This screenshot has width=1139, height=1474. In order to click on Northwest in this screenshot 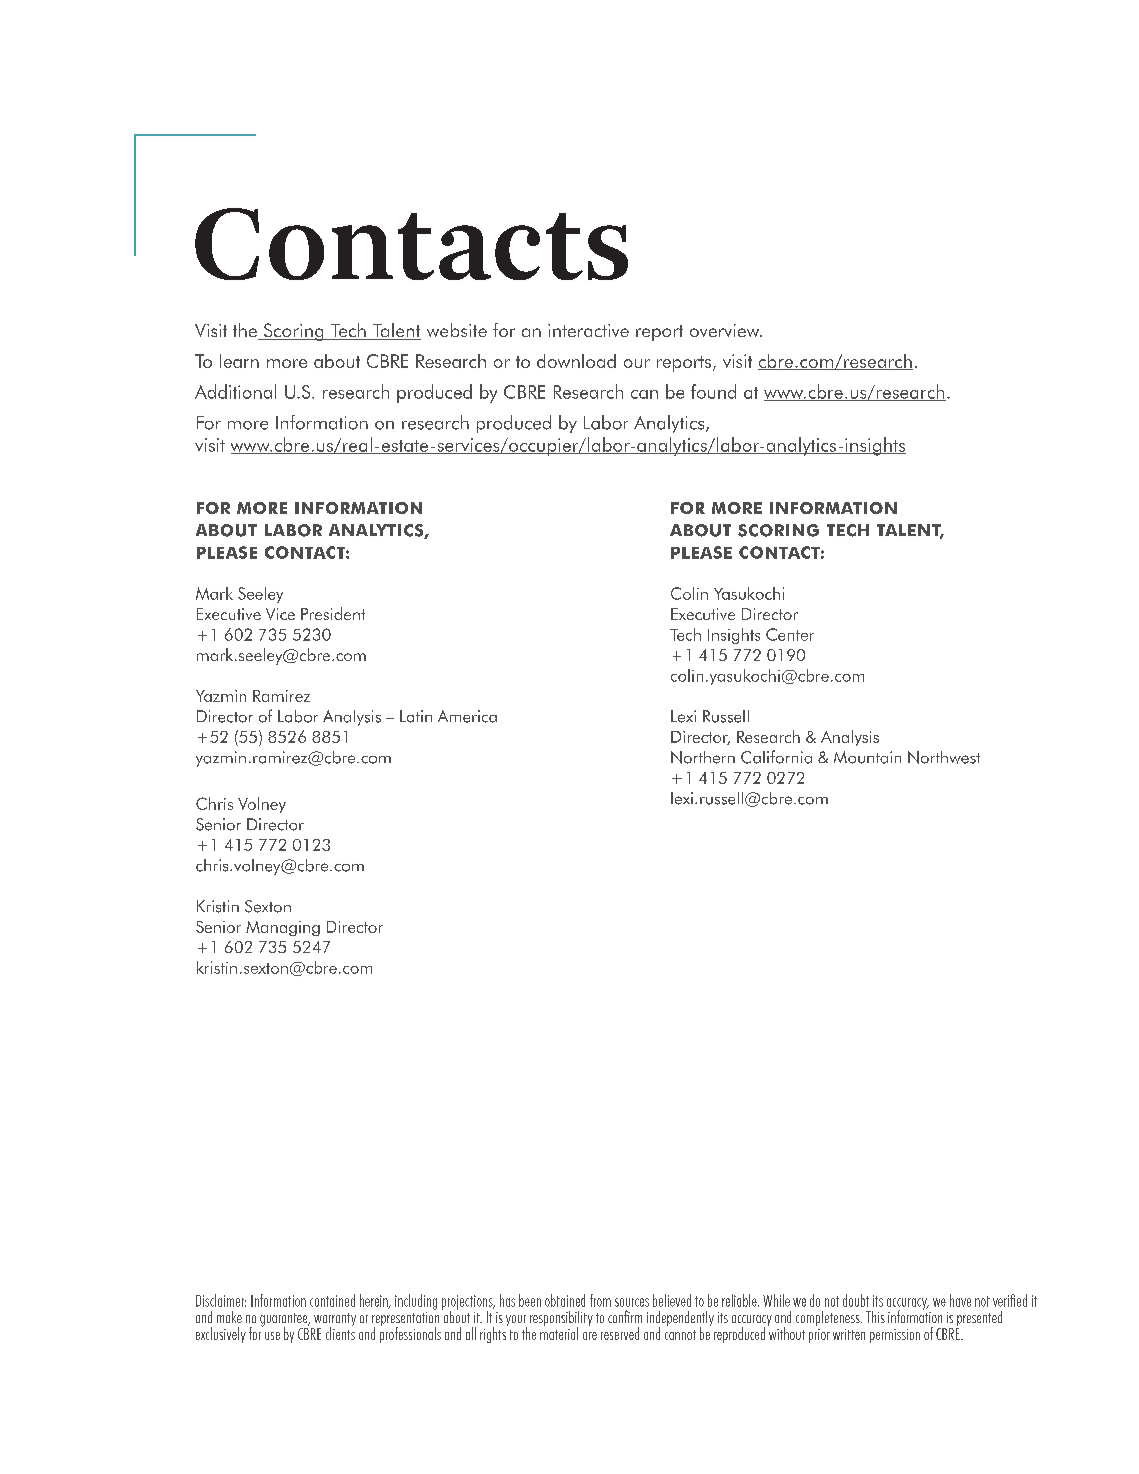, I will do `click(944, 757)`.
